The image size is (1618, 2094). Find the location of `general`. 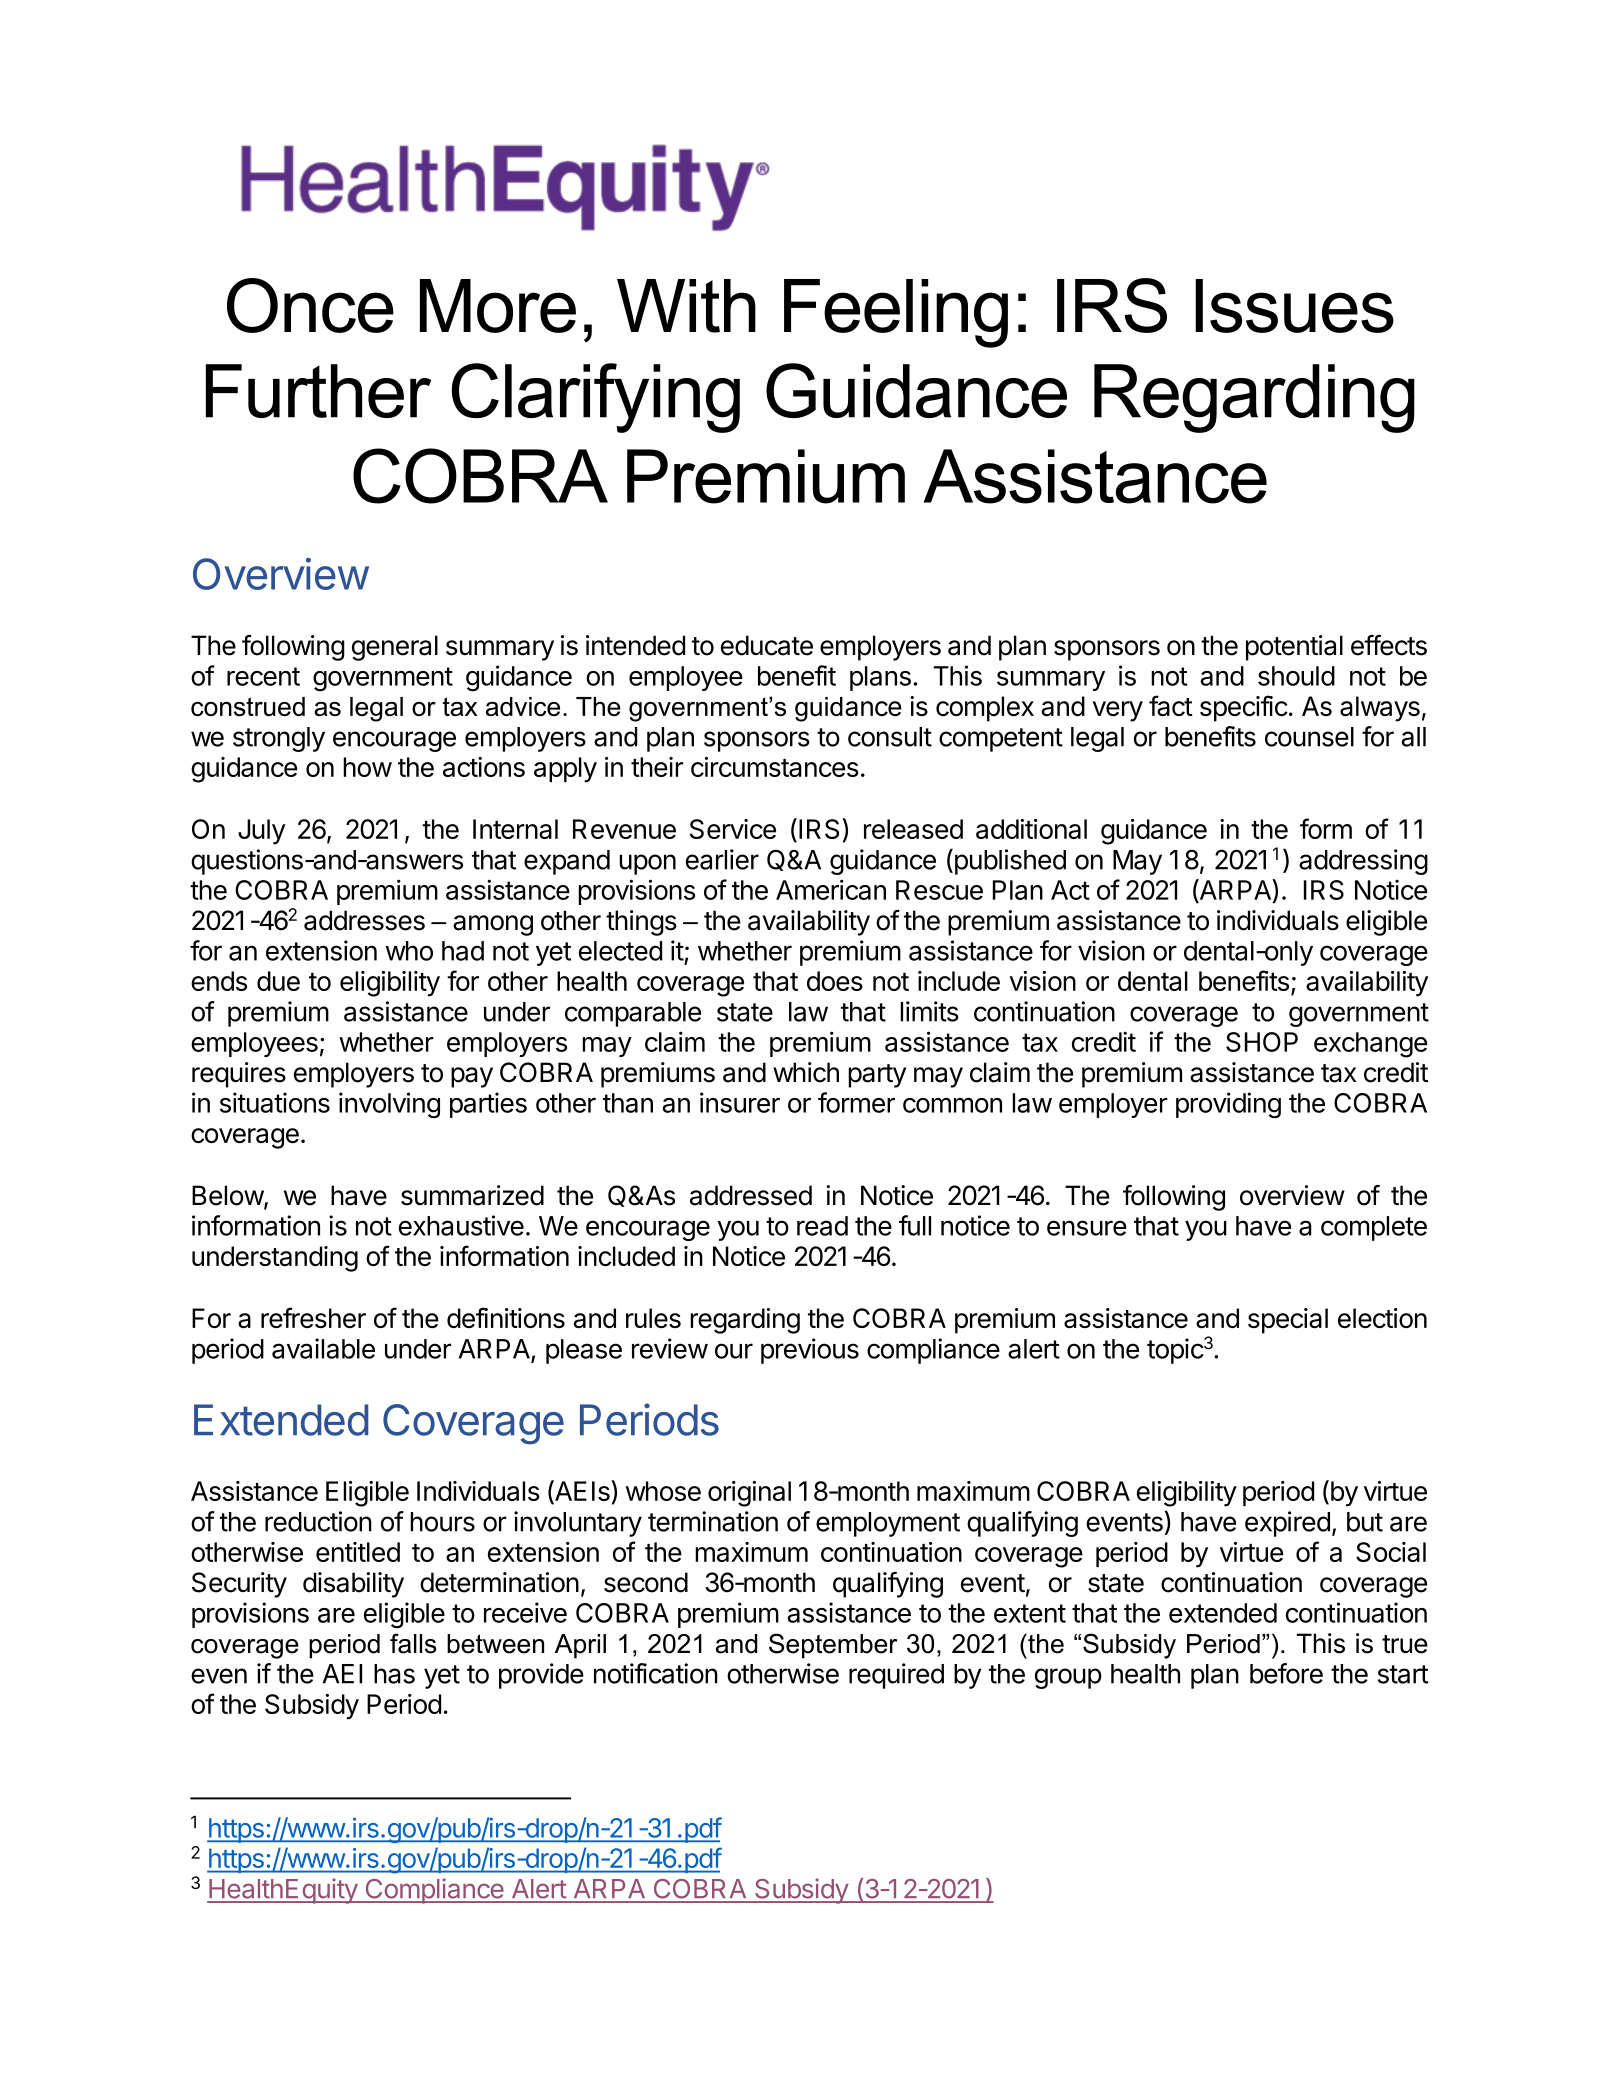

general is located at coordinates (395, 648).
